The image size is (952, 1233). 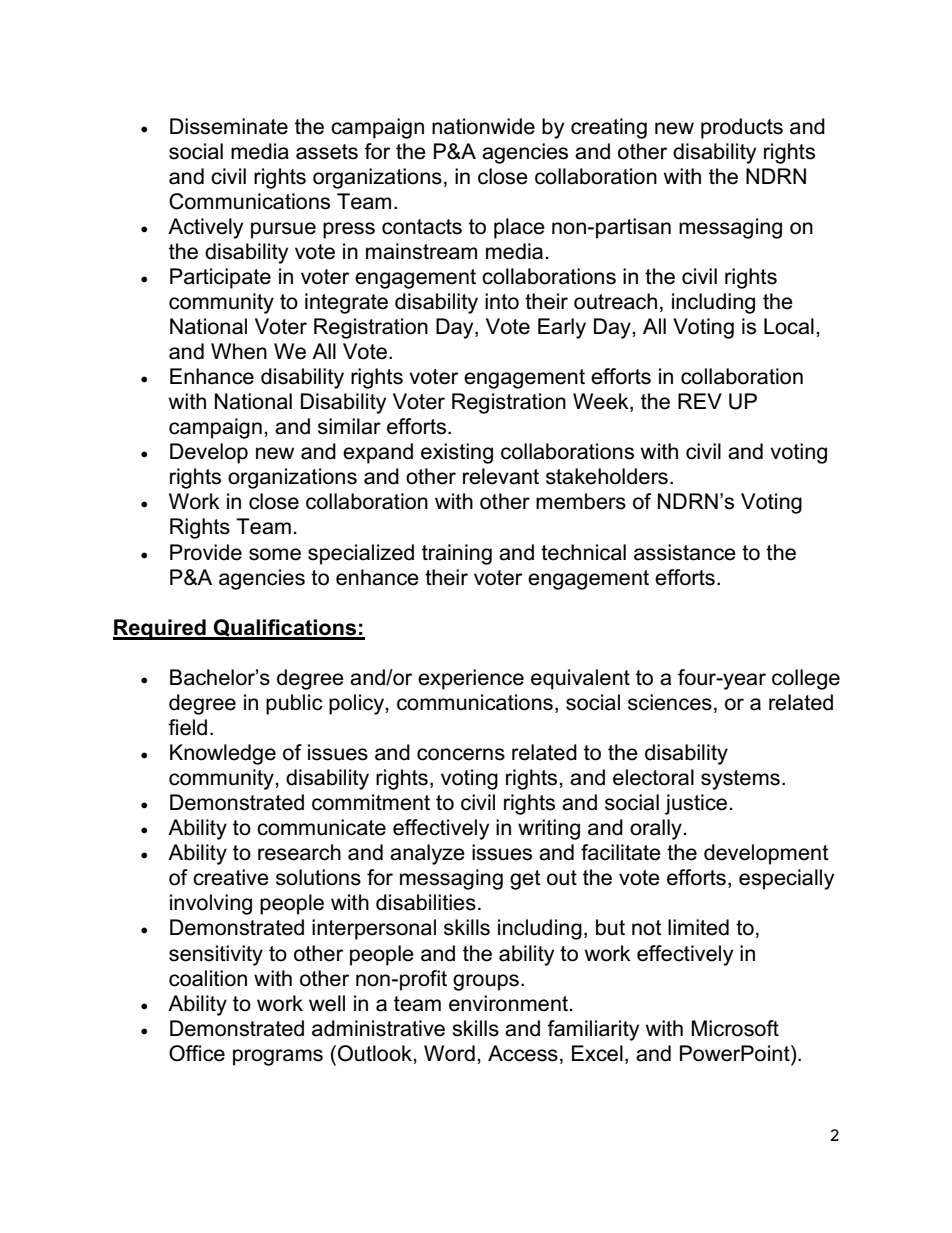 I want to click on systems, so click(x=740, y=780).
